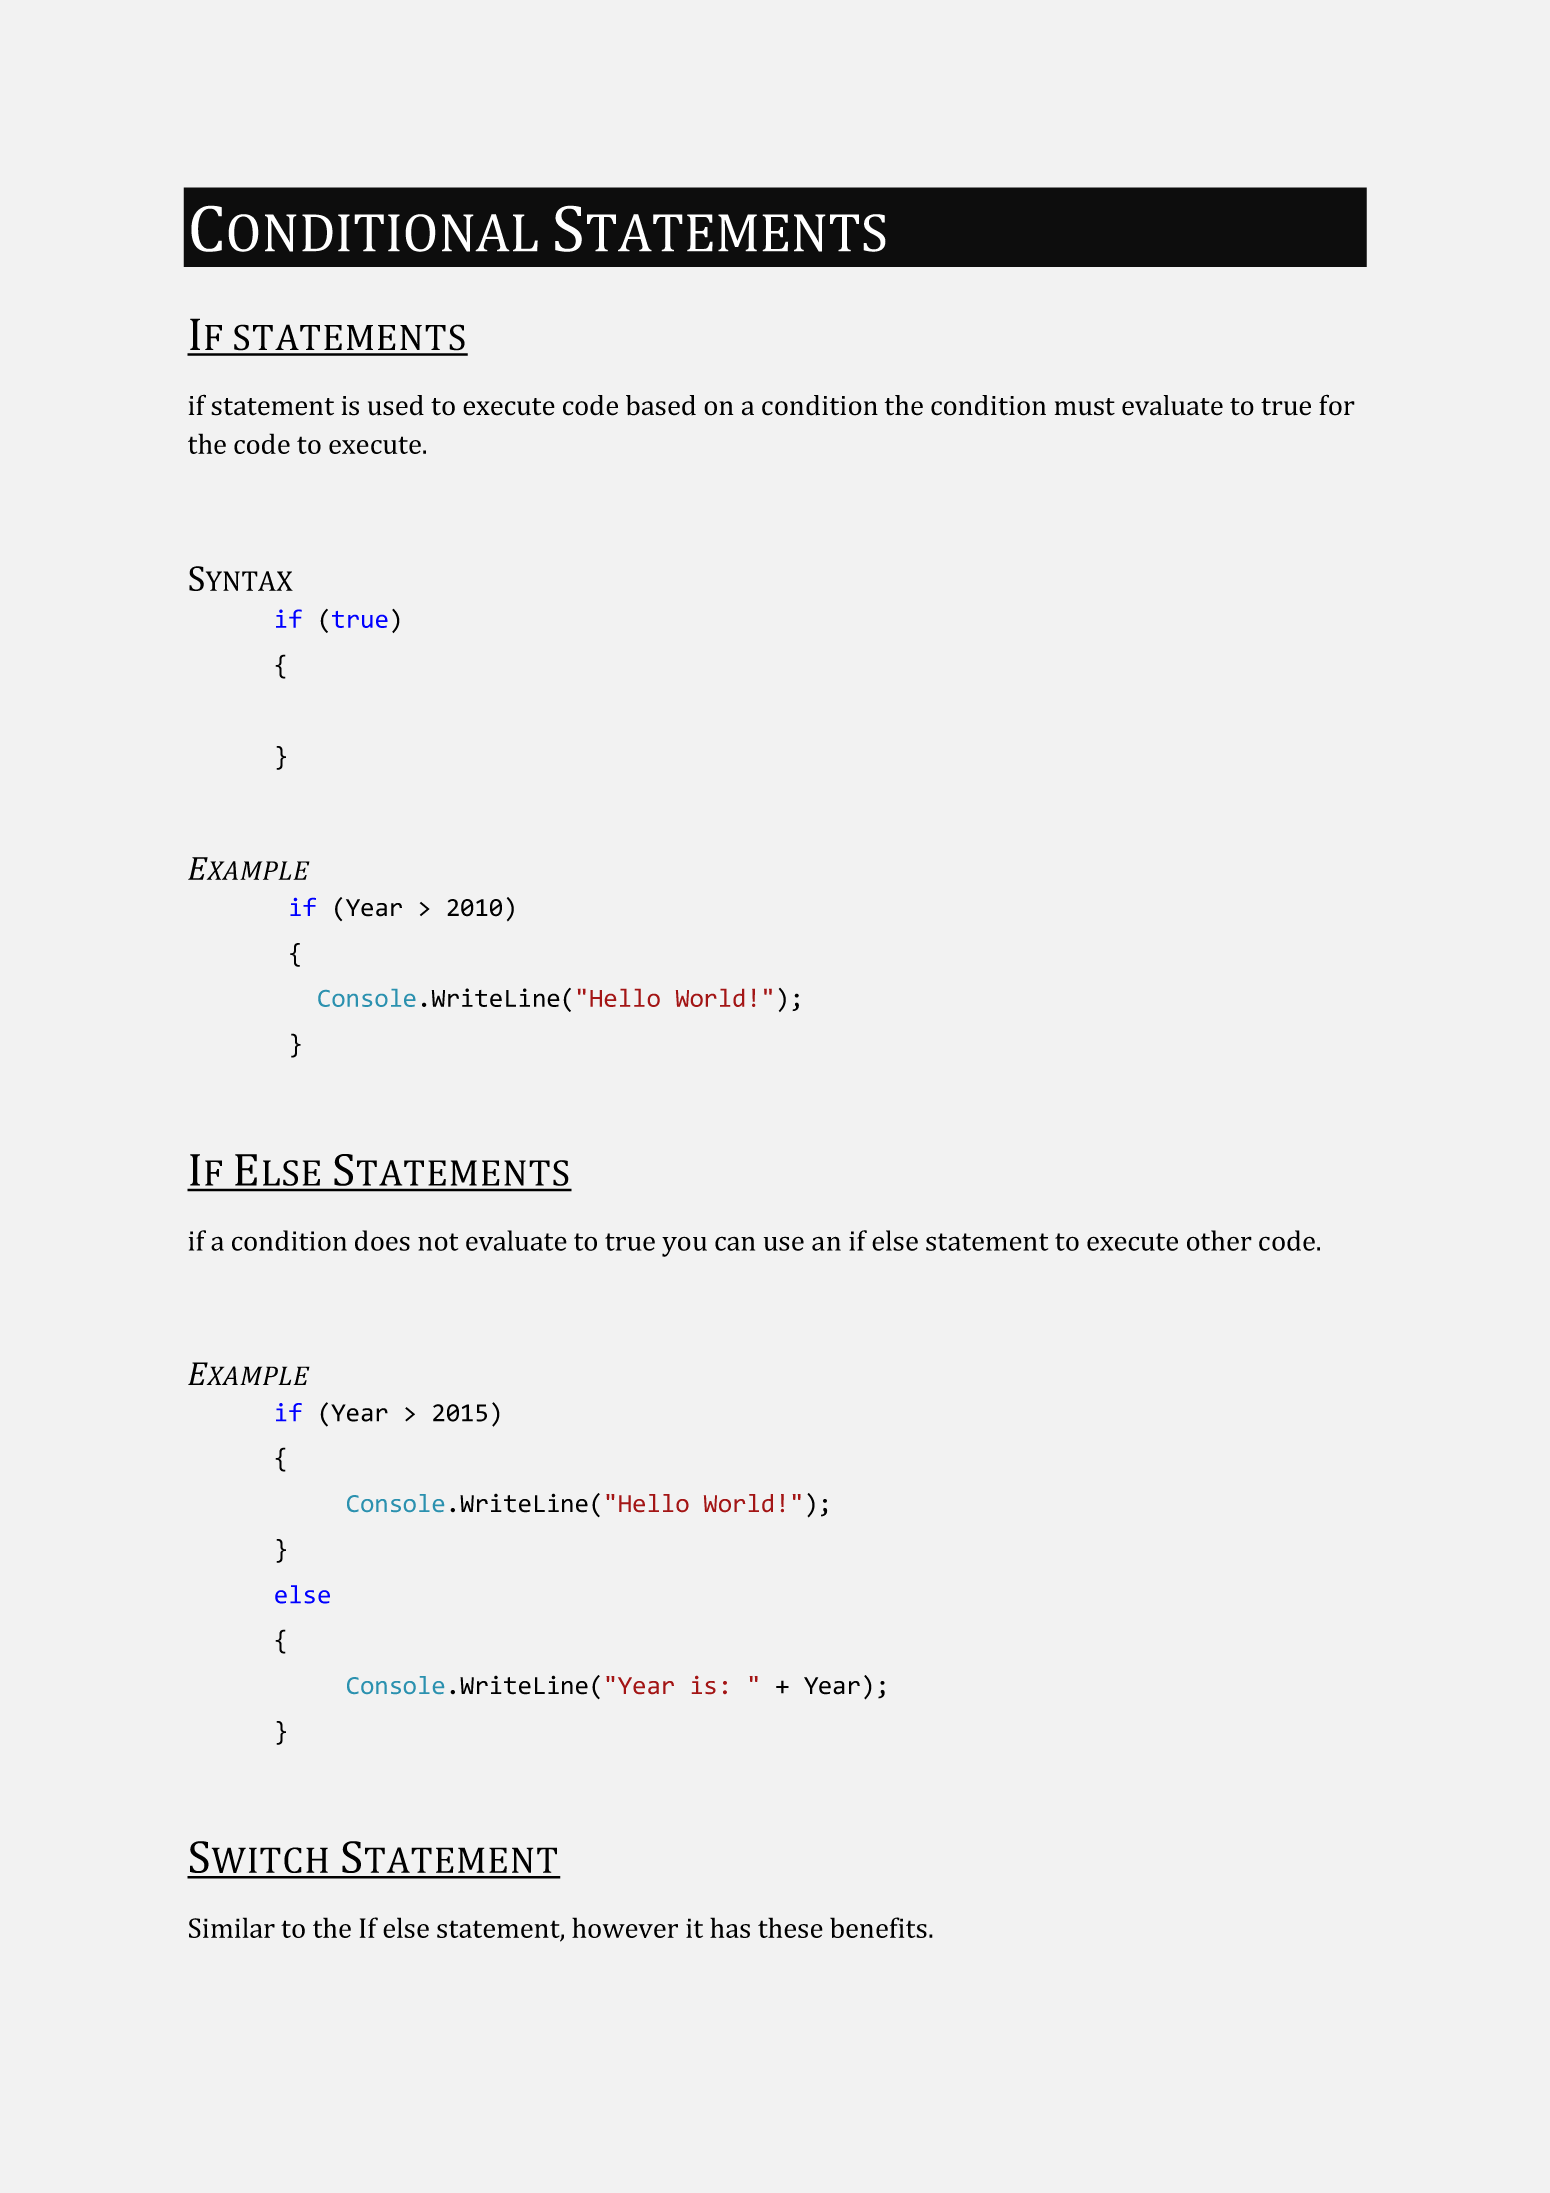  What do you see at coordinates (735, 1243) in the page?
I see `can` at bounding box center [735, 1243].
